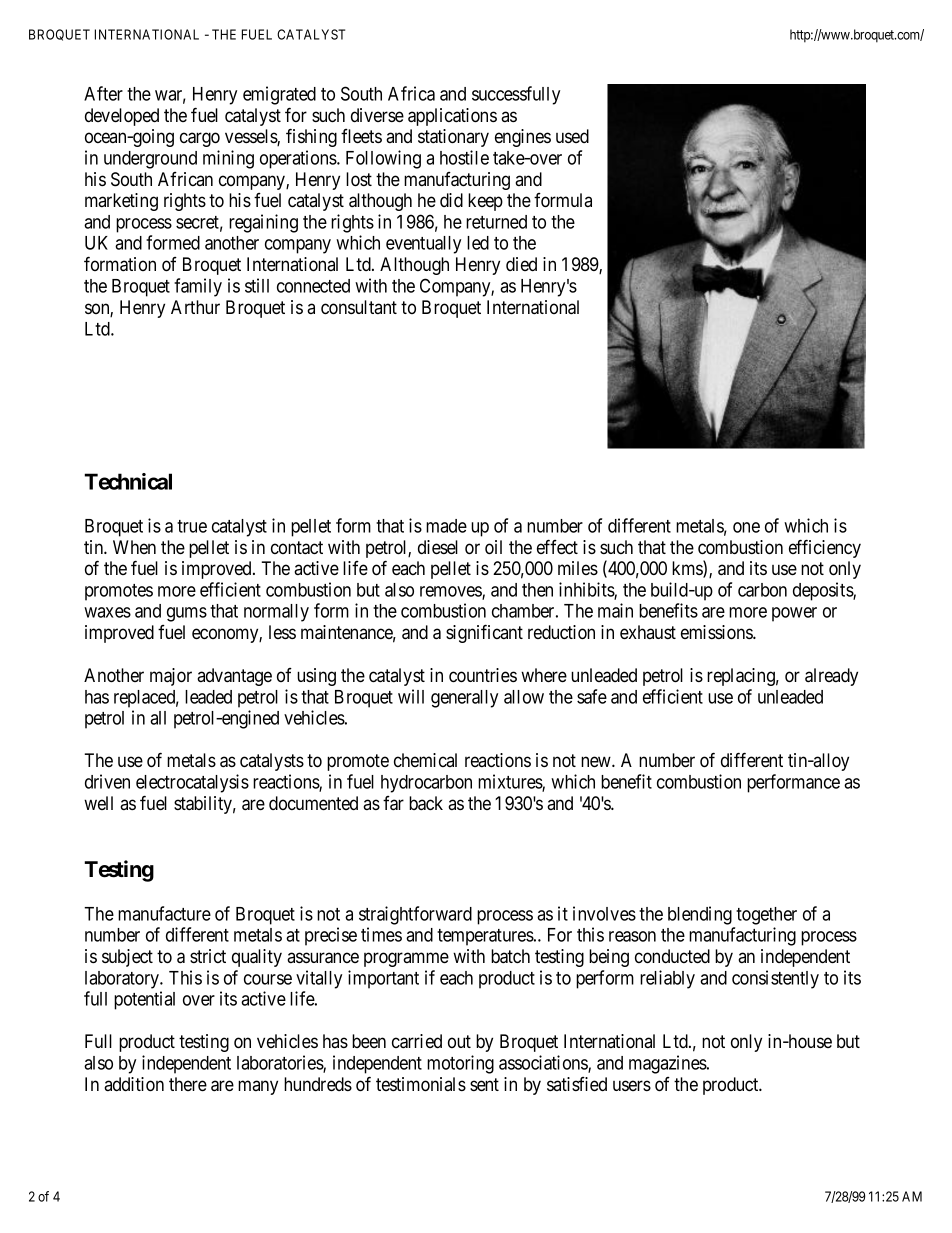 The image size is (952, 1233). What do you see at coordinates (460, 1064) in the page?
I see `motoring` at bounding box center [460, 1064].
